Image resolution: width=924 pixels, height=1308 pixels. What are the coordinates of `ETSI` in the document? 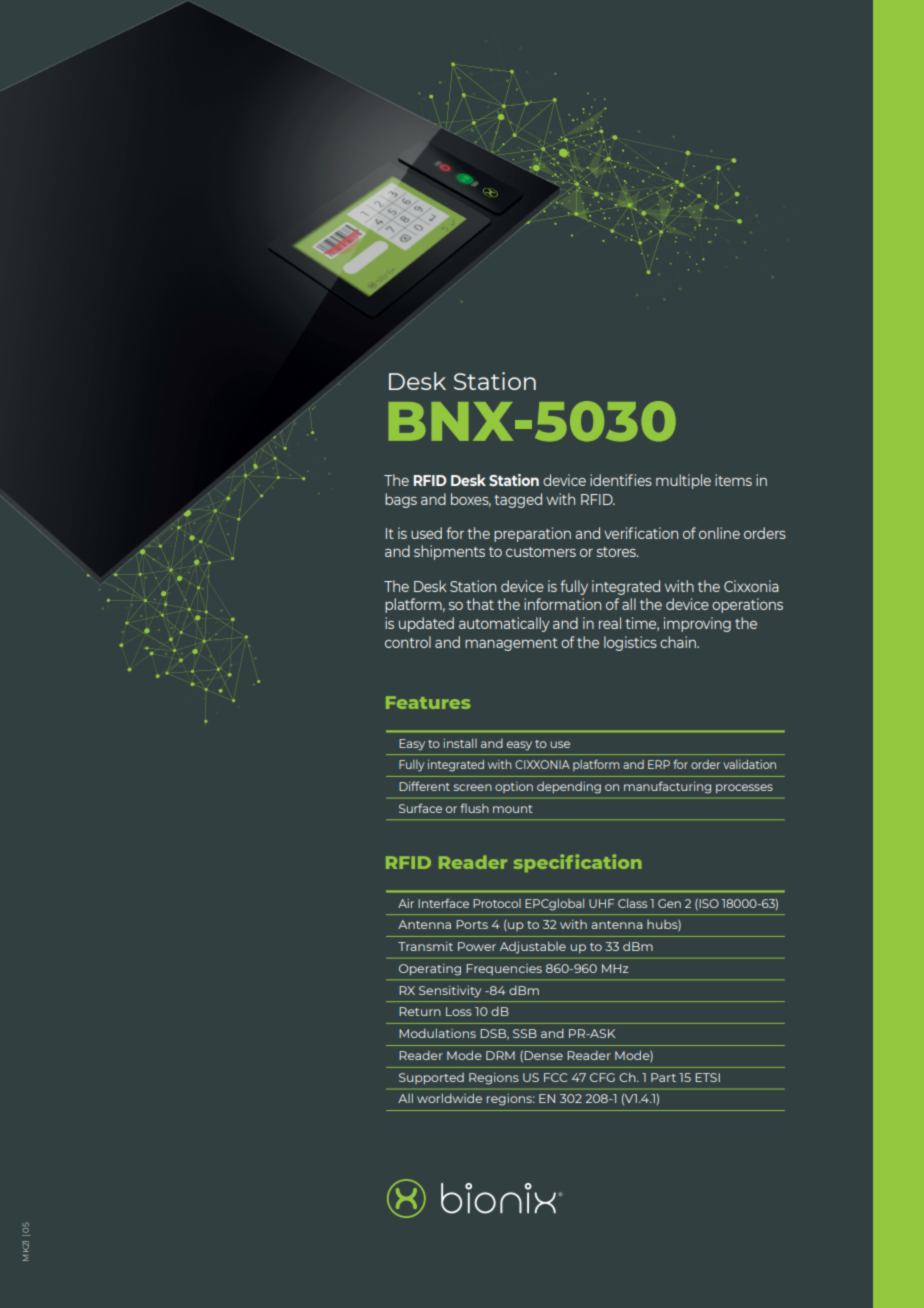 It's located at (707, 1077).
